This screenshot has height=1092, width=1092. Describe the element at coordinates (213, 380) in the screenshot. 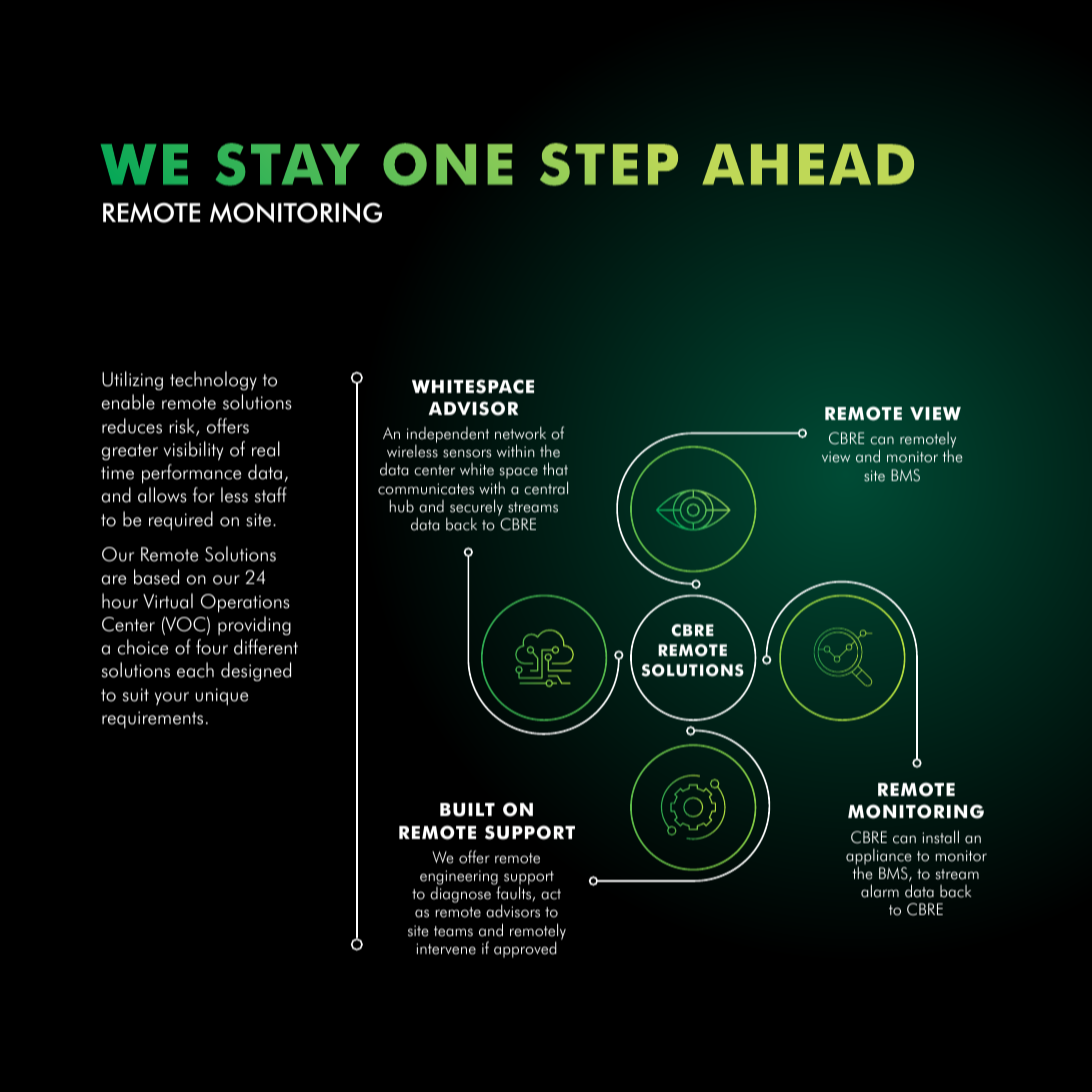

I see `technology` at that location.
